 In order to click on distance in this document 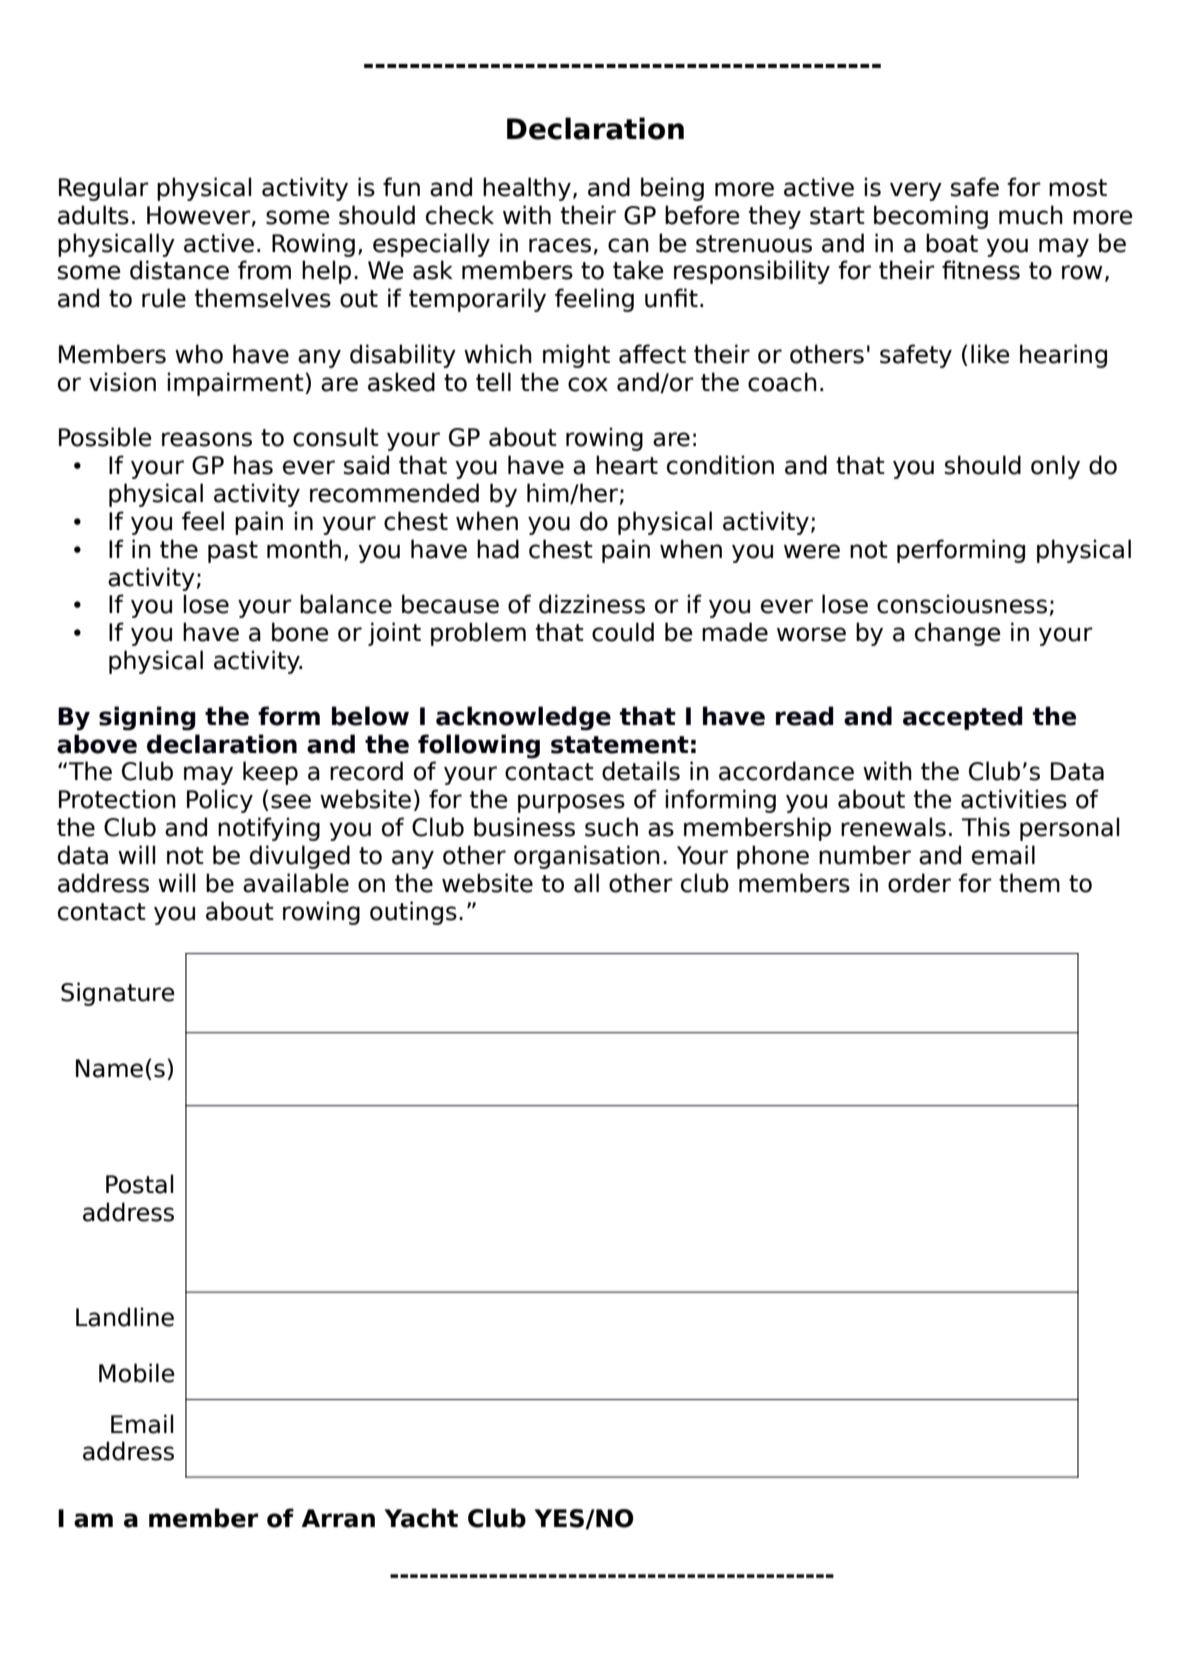, I will do `click(179, 270)`.
